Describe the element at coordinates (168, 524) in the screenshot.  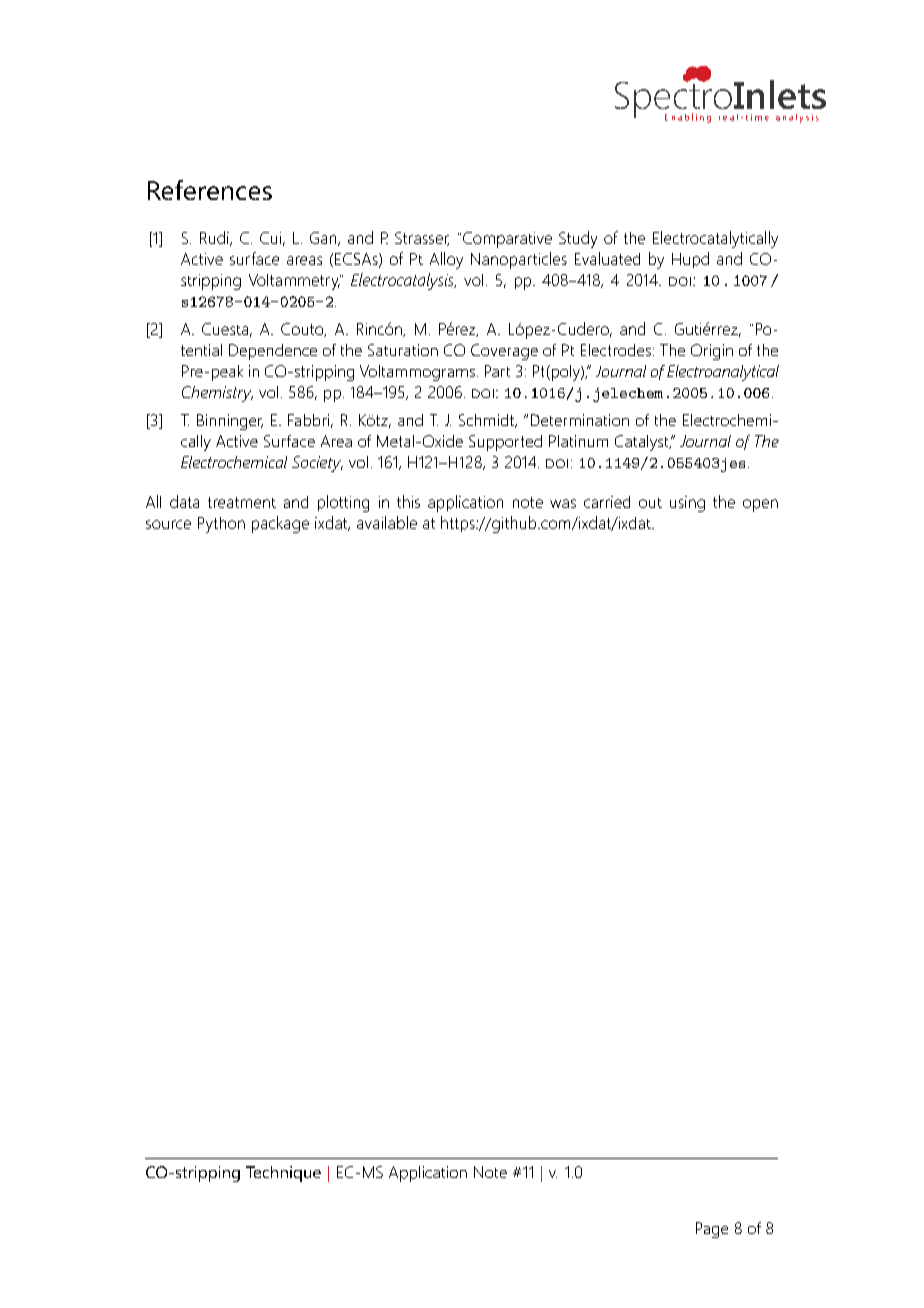
I see `source` at that location.
